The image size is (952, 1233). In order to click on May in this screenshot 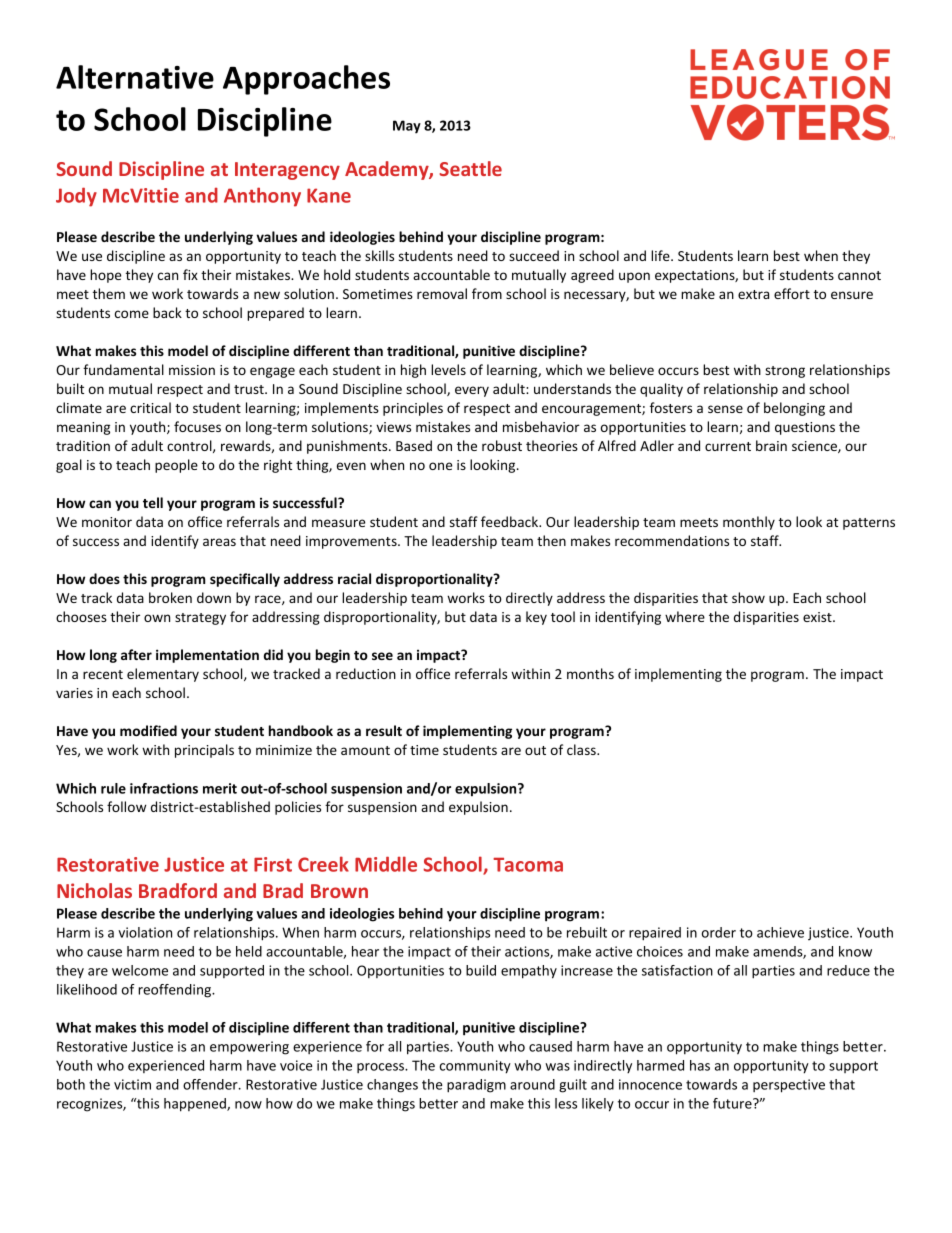, I will do `click(407, 127)`.
